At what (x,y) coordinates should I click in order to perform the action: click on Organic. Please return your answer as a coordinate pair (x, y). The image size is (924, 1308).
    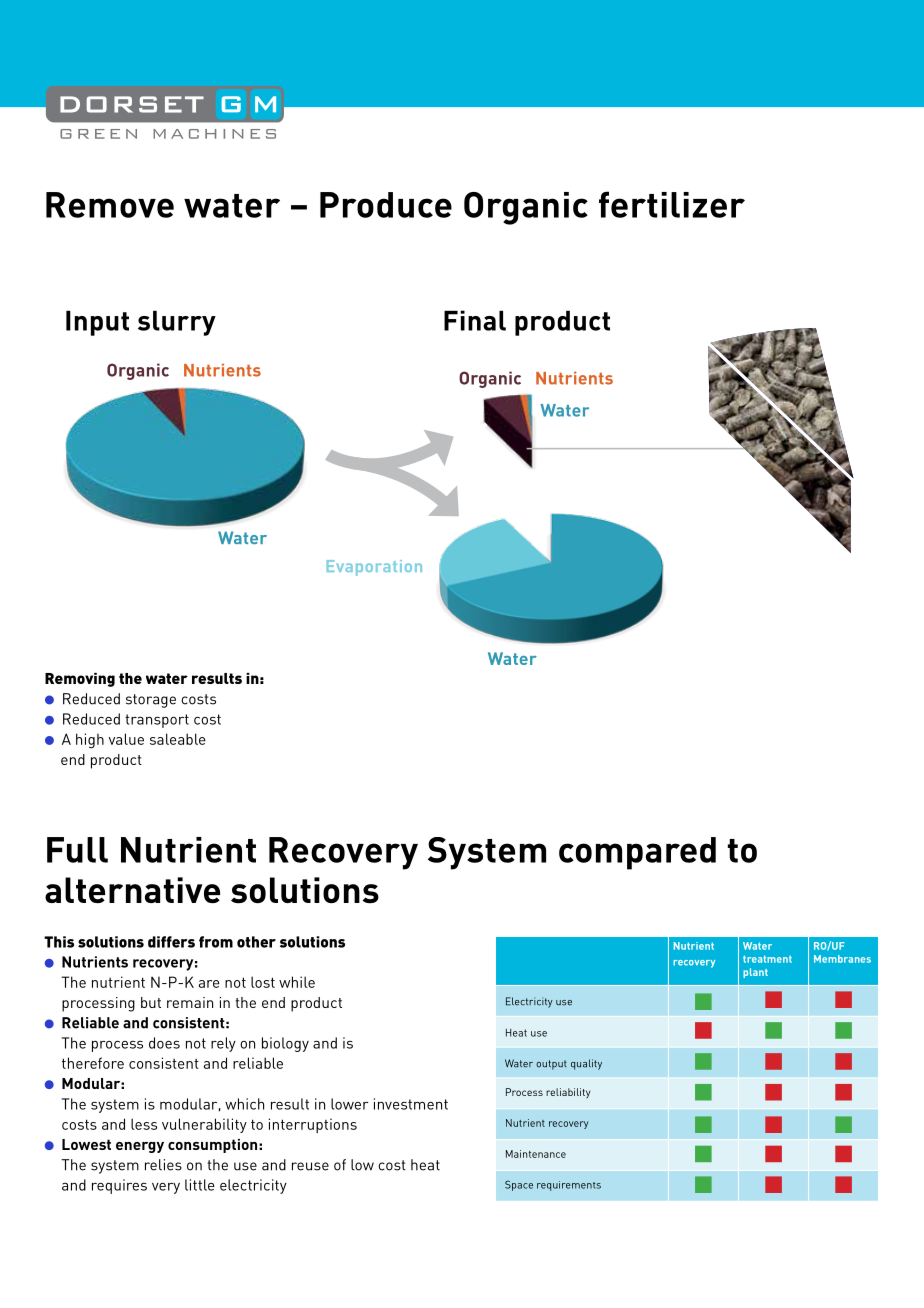
    Looking at the image, I should click on (526, 208).
